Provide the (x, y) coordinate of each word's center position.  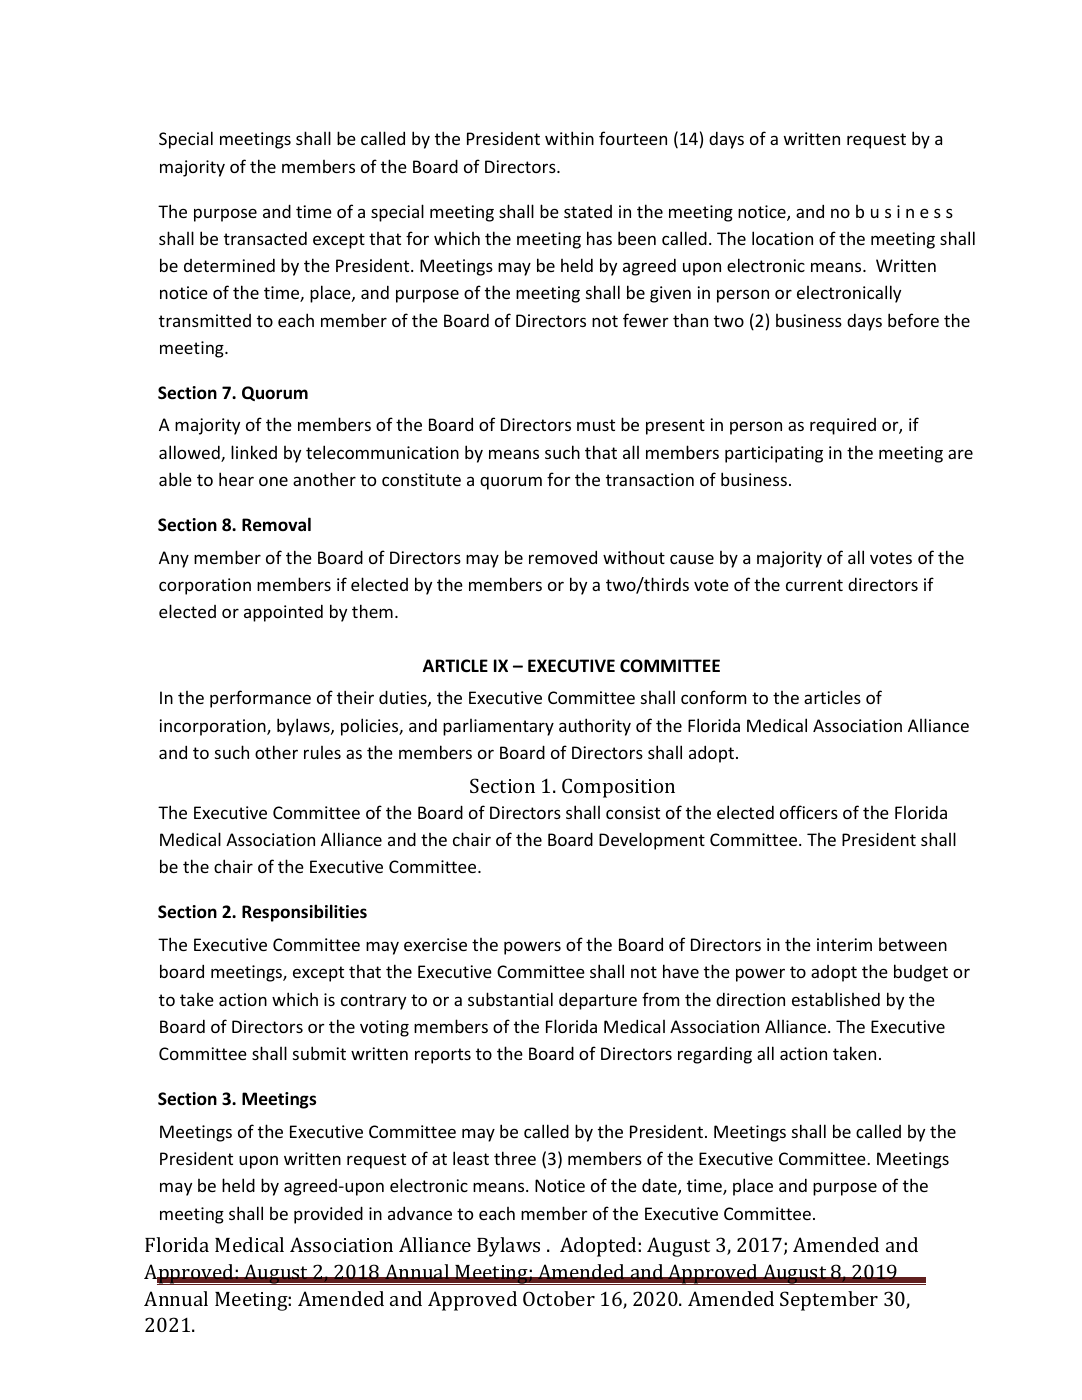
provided (328, 1215)
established (836, 999)
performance (260, 699)
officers (809, 812)
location (782, 238)
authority (595, 727)
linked (254, 452)
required (843, 426)
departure (598, 1001)
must (596, 425)
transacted (265, 238)
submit (319, 1053)
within (569, 138)
